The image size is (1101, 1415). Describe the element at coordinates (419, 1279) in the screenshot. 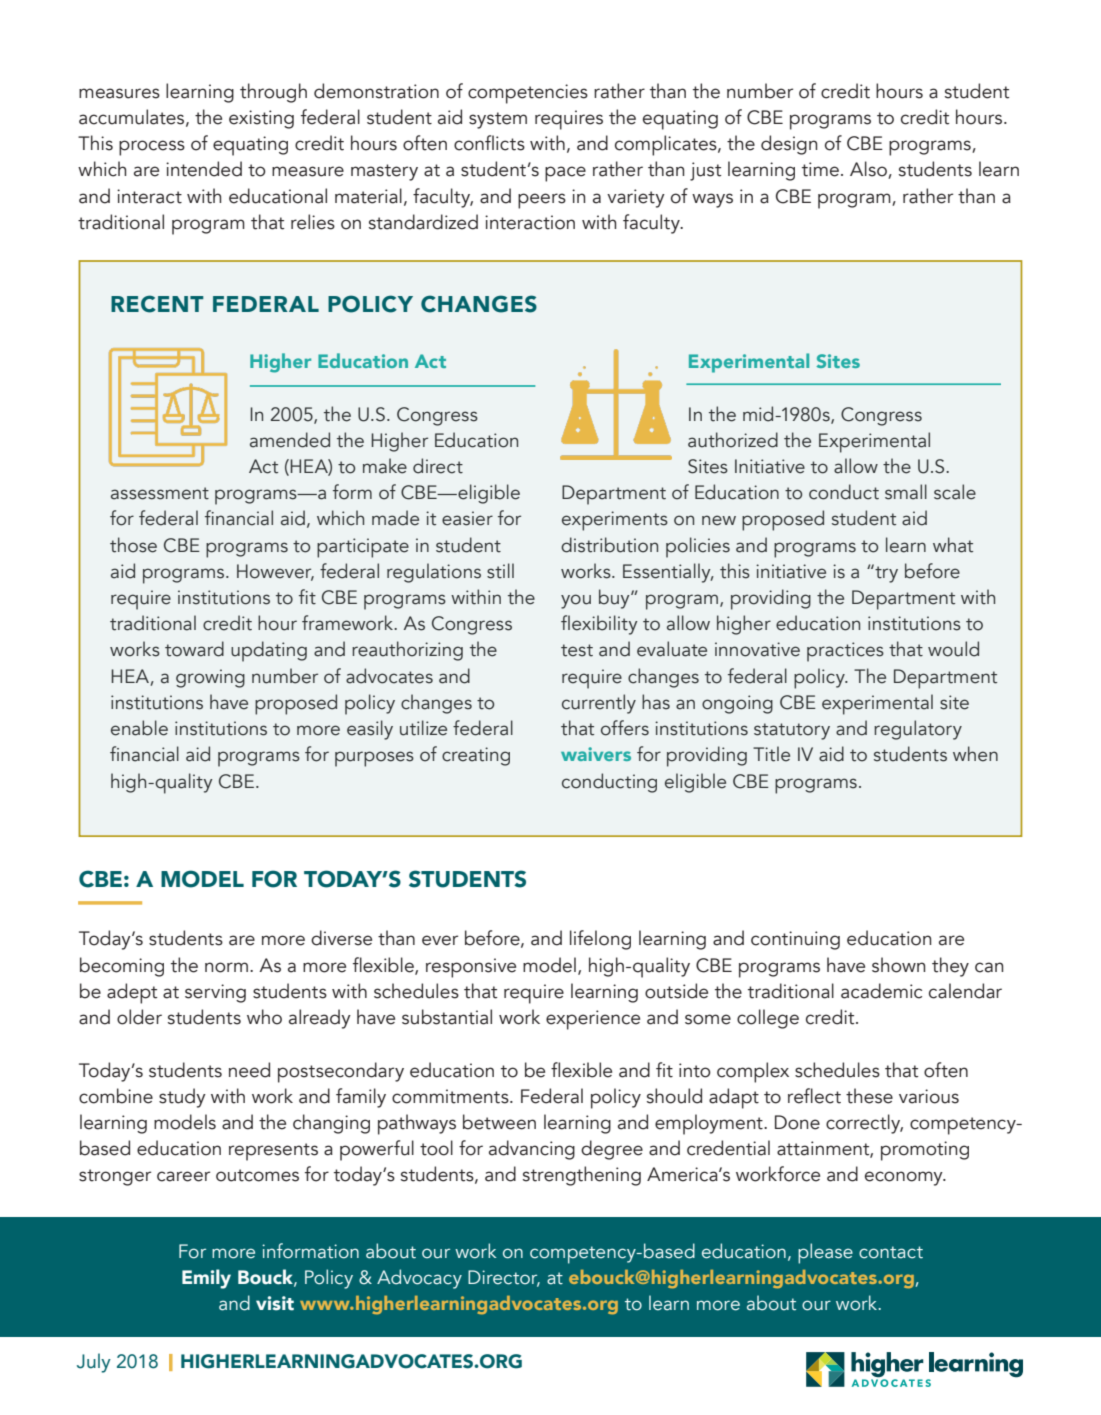

I see `Advocacy` at that location.
